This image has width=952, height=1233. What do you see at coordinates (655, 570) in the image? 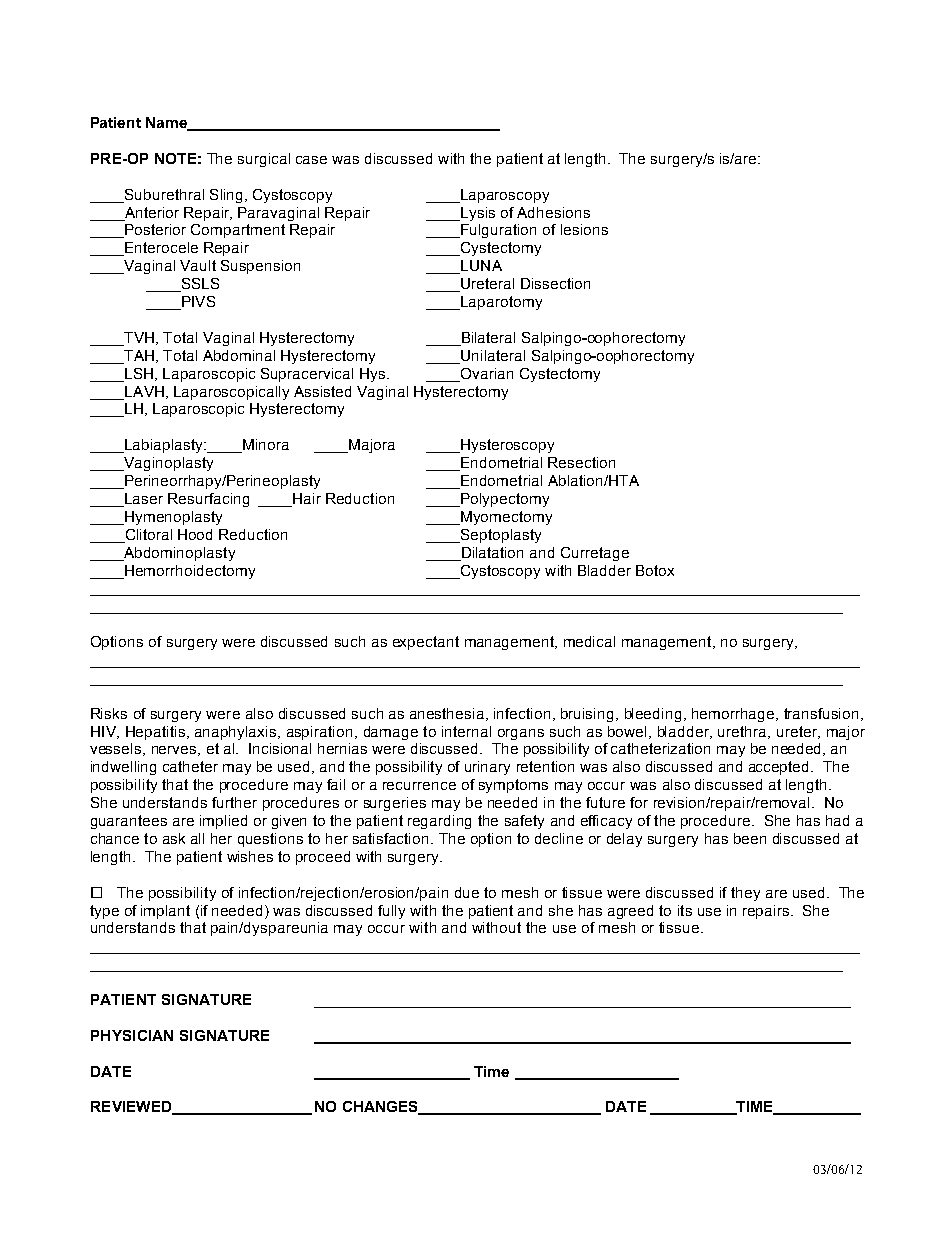
I see `Botox` at bounding box center [655, 570].
